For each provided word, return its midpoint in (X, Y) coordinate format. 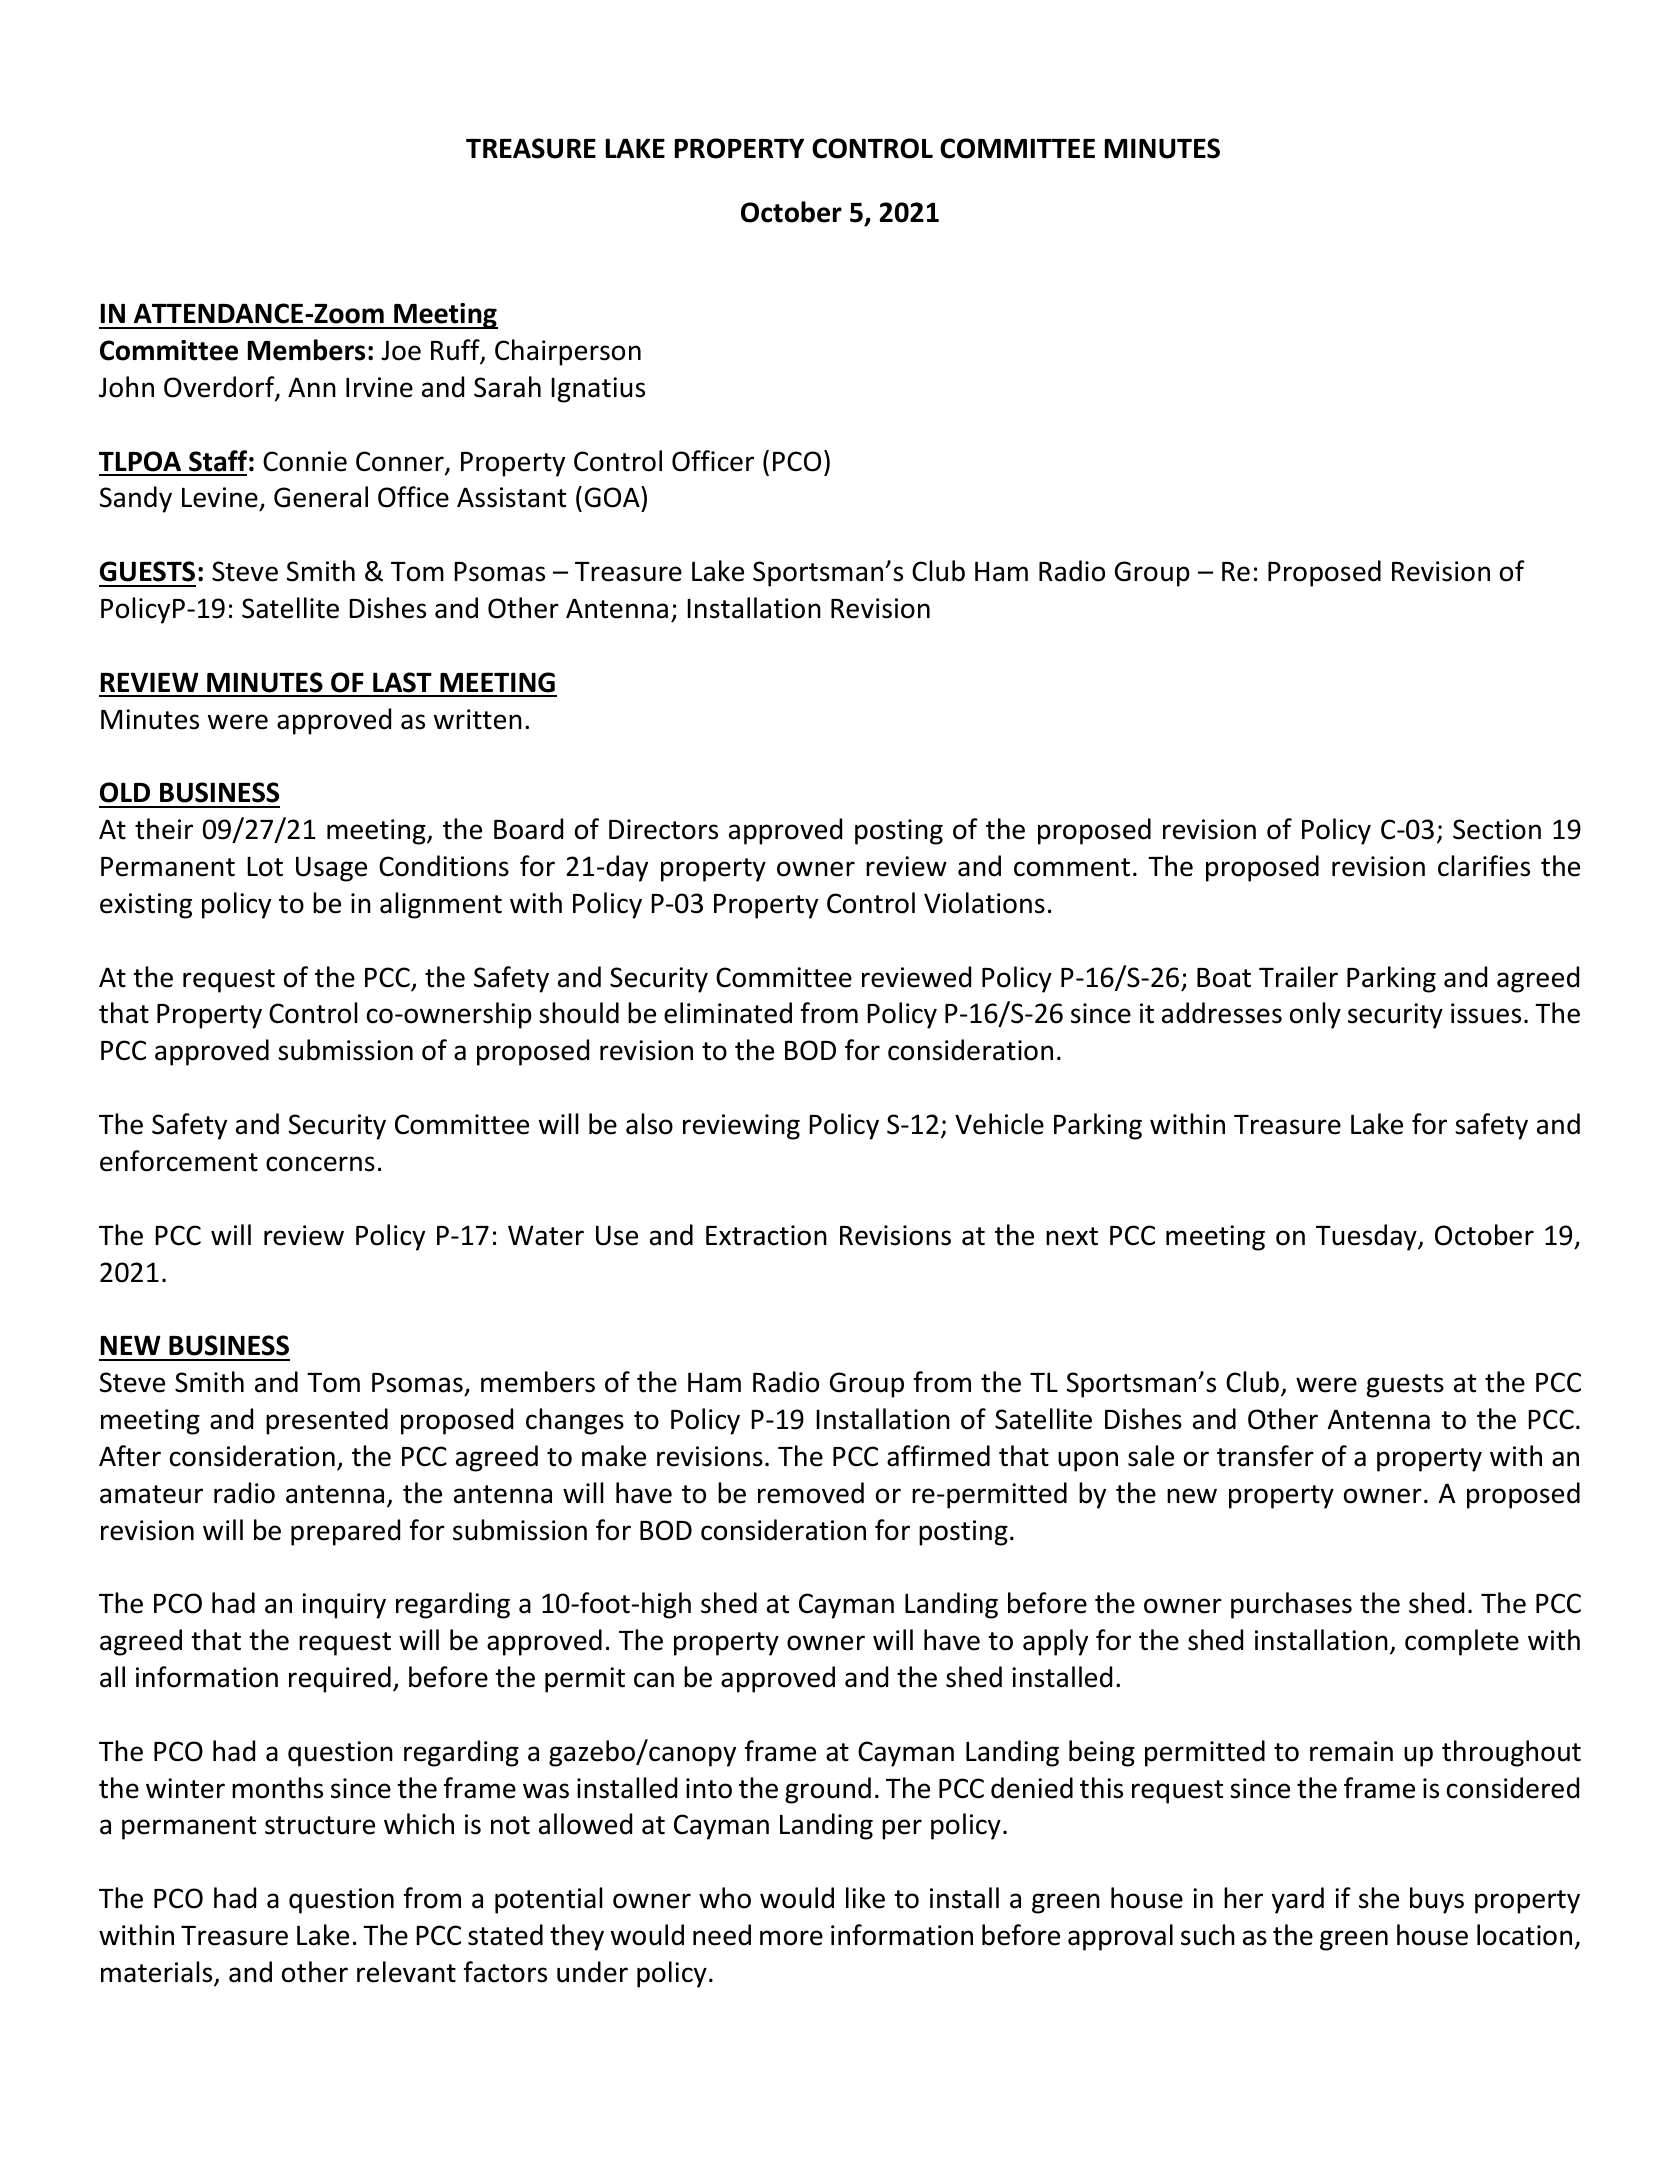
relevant (406, 1972)
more (791, 1938)
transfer (1265, 1456)
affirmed (938, 1456)
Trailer (1298, 977)
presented (327, 1421)
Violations (984, 903)
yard (1298, 1900)
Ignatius (598, 390)
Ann (312, 387)
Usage (331, 869)
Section (1497, 829)
